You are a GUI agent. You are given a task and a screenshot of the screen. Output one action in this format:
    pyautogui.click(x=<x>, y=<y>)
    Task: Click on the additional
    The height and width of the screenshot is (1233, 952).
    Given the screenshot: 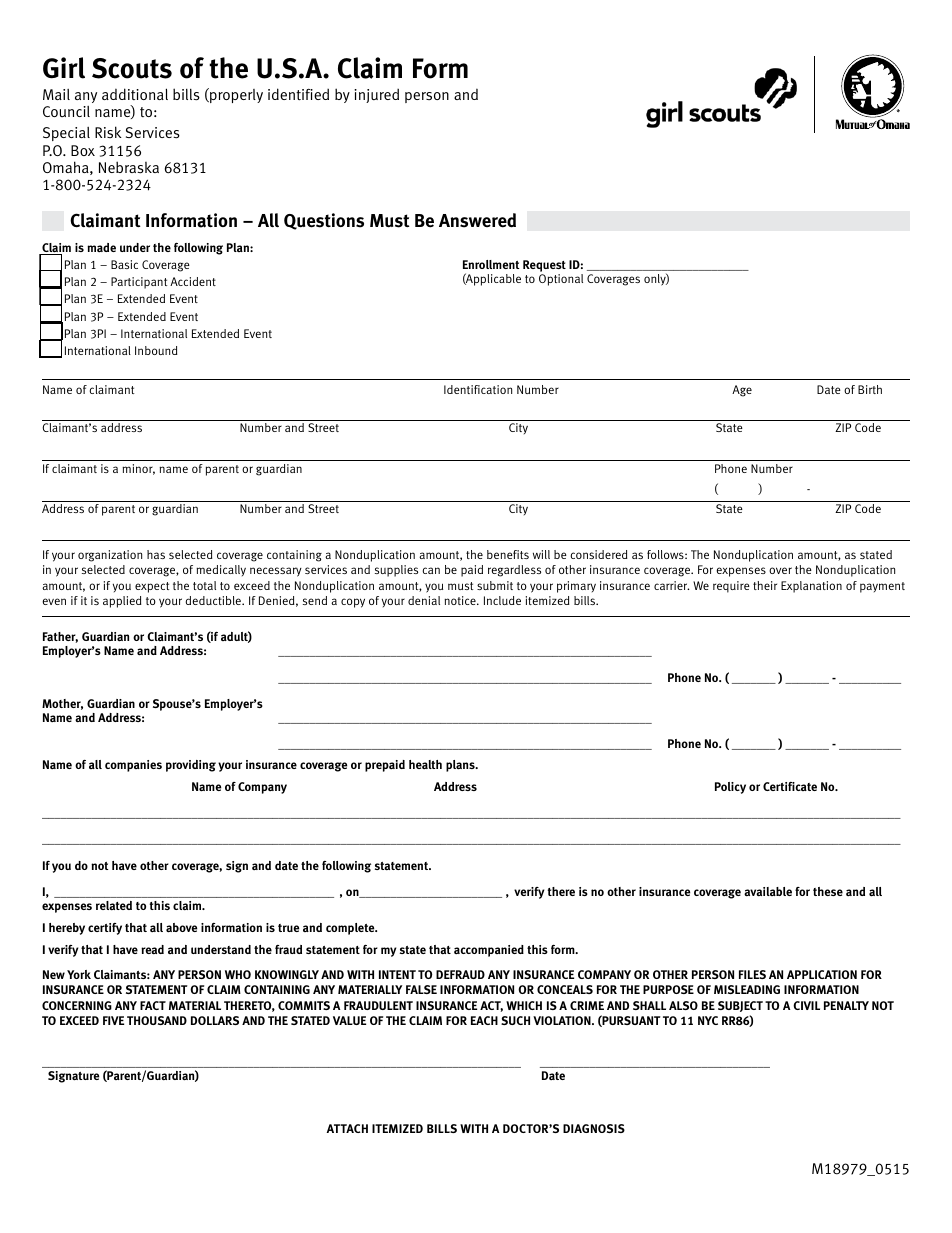 What is the action you would take?
    pyautogui.click(x=135, y=94)
